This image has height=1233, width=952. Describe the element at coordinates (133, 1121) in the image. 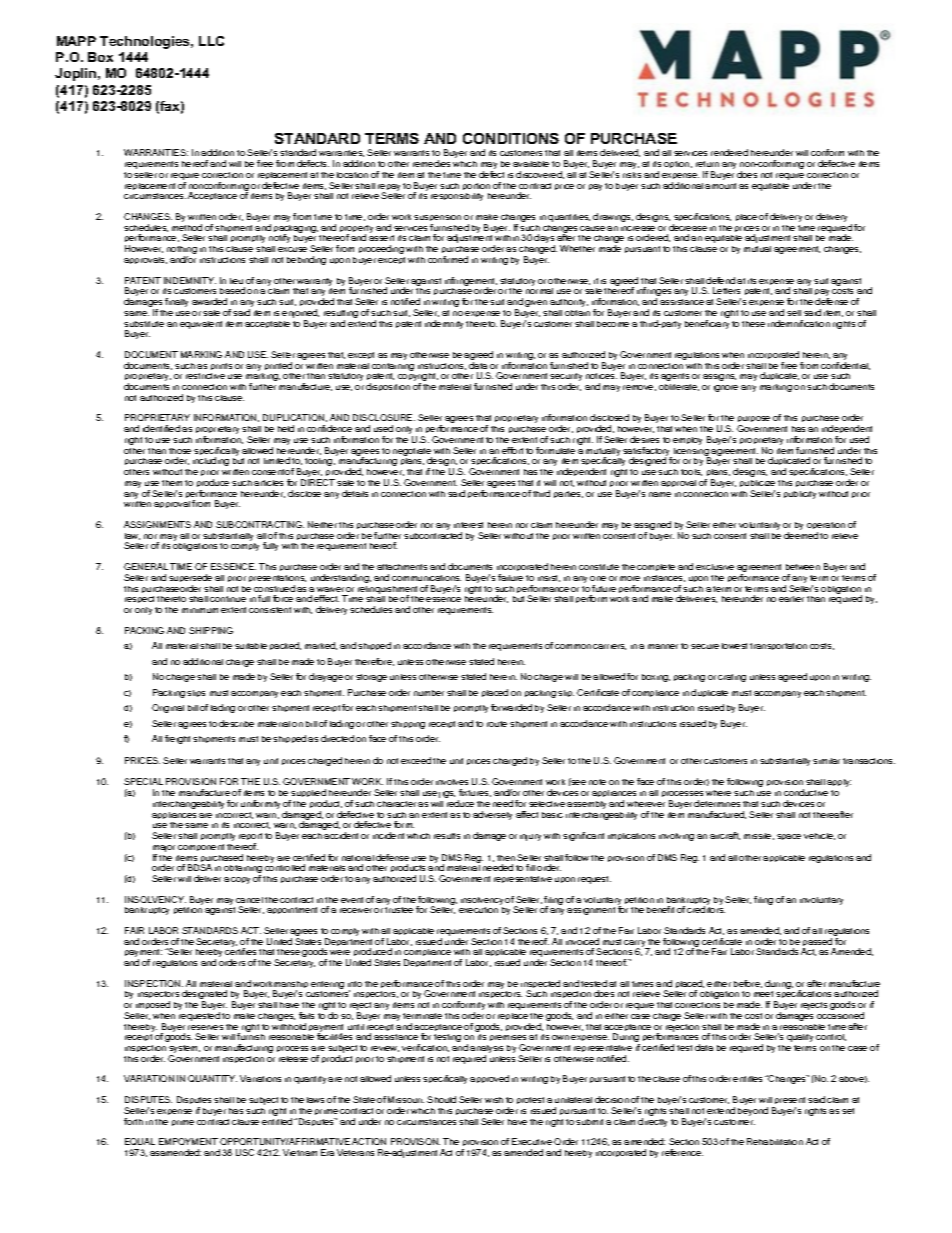

I see `forth` at that location.
